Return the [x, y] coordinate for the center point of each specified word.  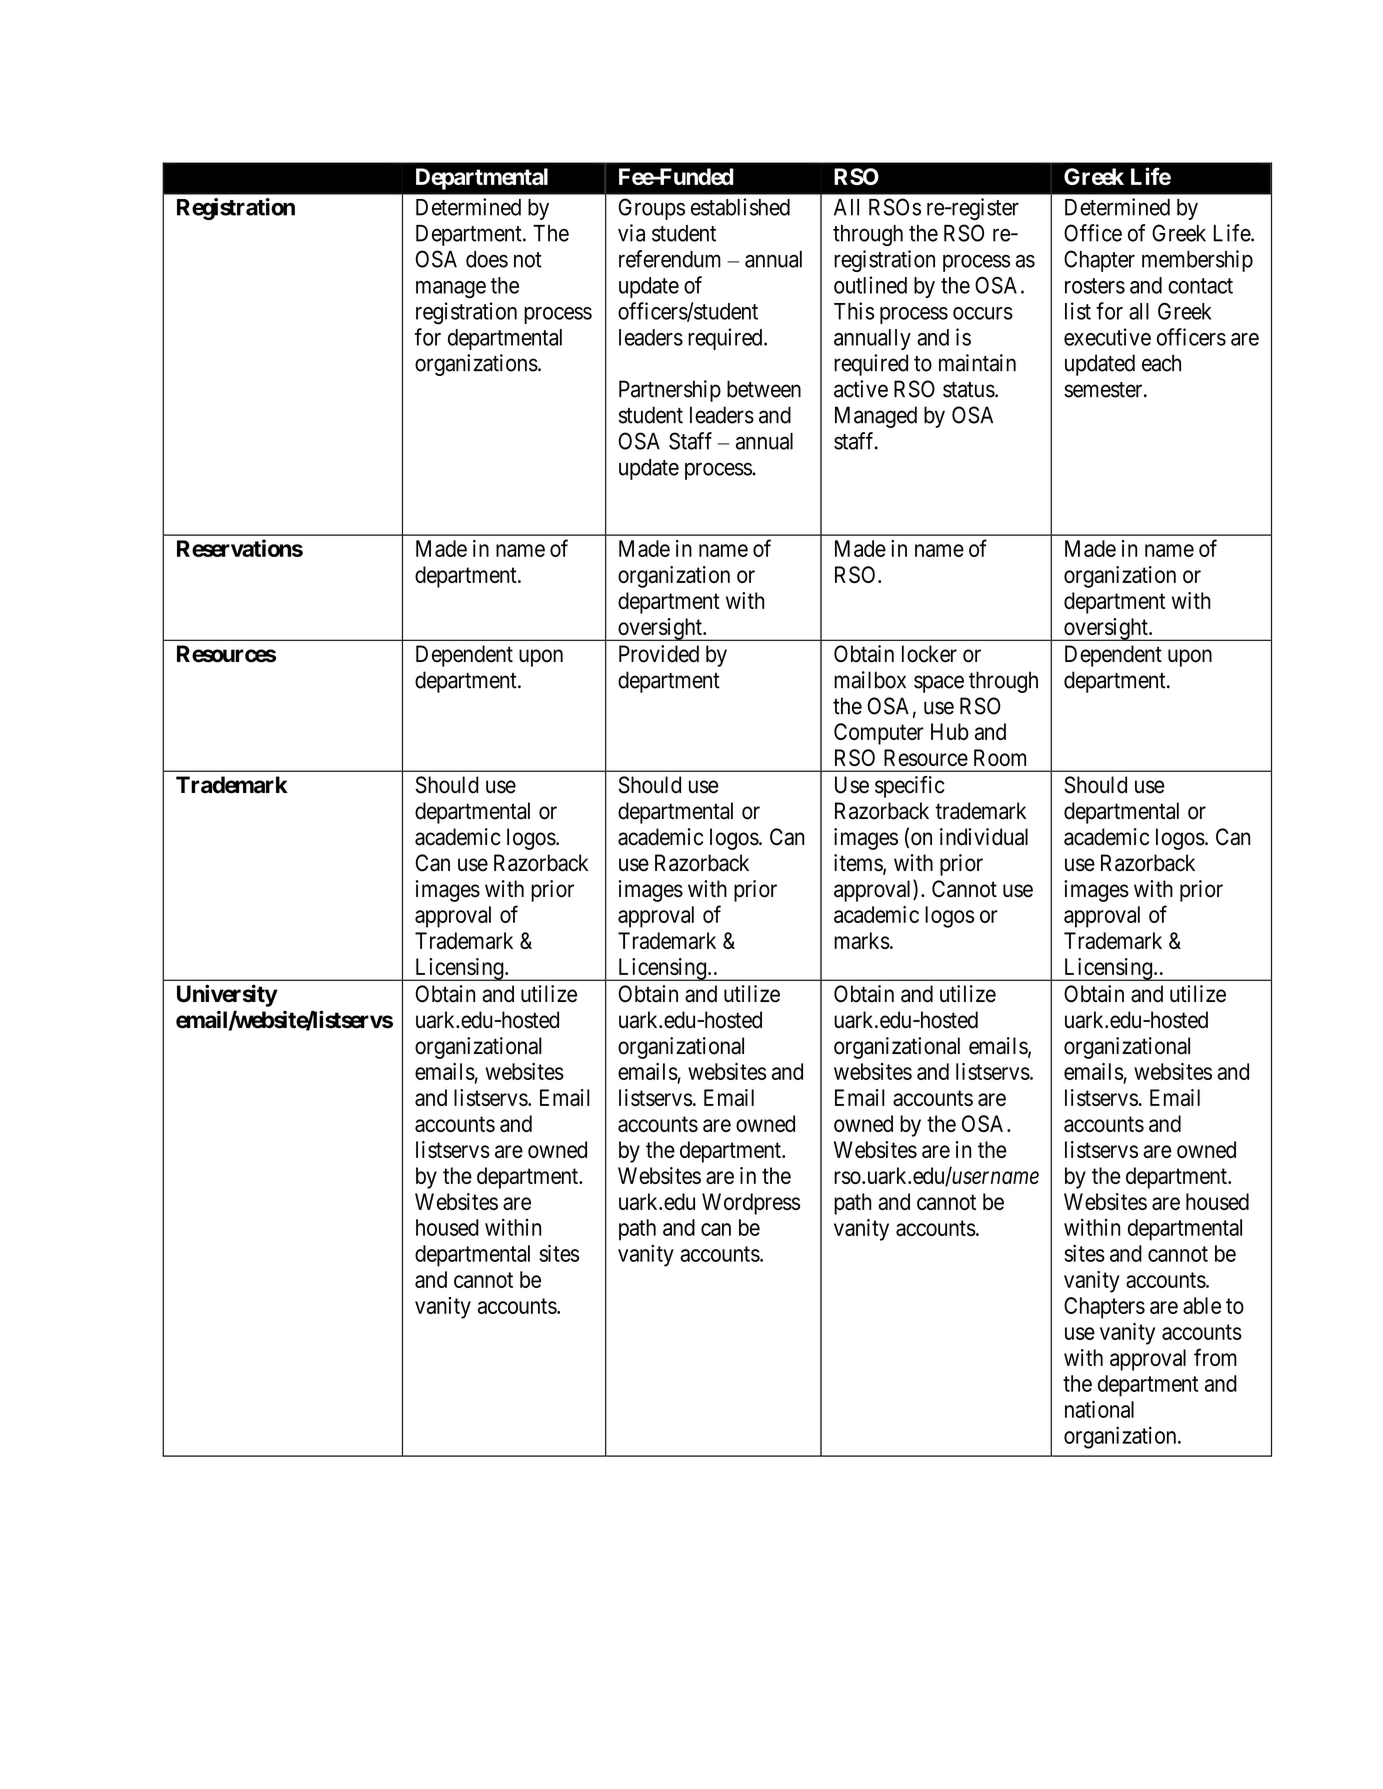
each [1161, 363]
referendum [670, 259]
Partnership [670, 391]
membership [1197, 261]
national [1099, 1409]
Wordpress [751, 1204]
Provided [659, 654]
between [764, 389]
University [227, 995]
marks [862, 940]
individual [984, 837]
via [631, 233]
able [1202, 1305]
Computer [879, 734]
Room [1000, 757]
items [859, 864]
